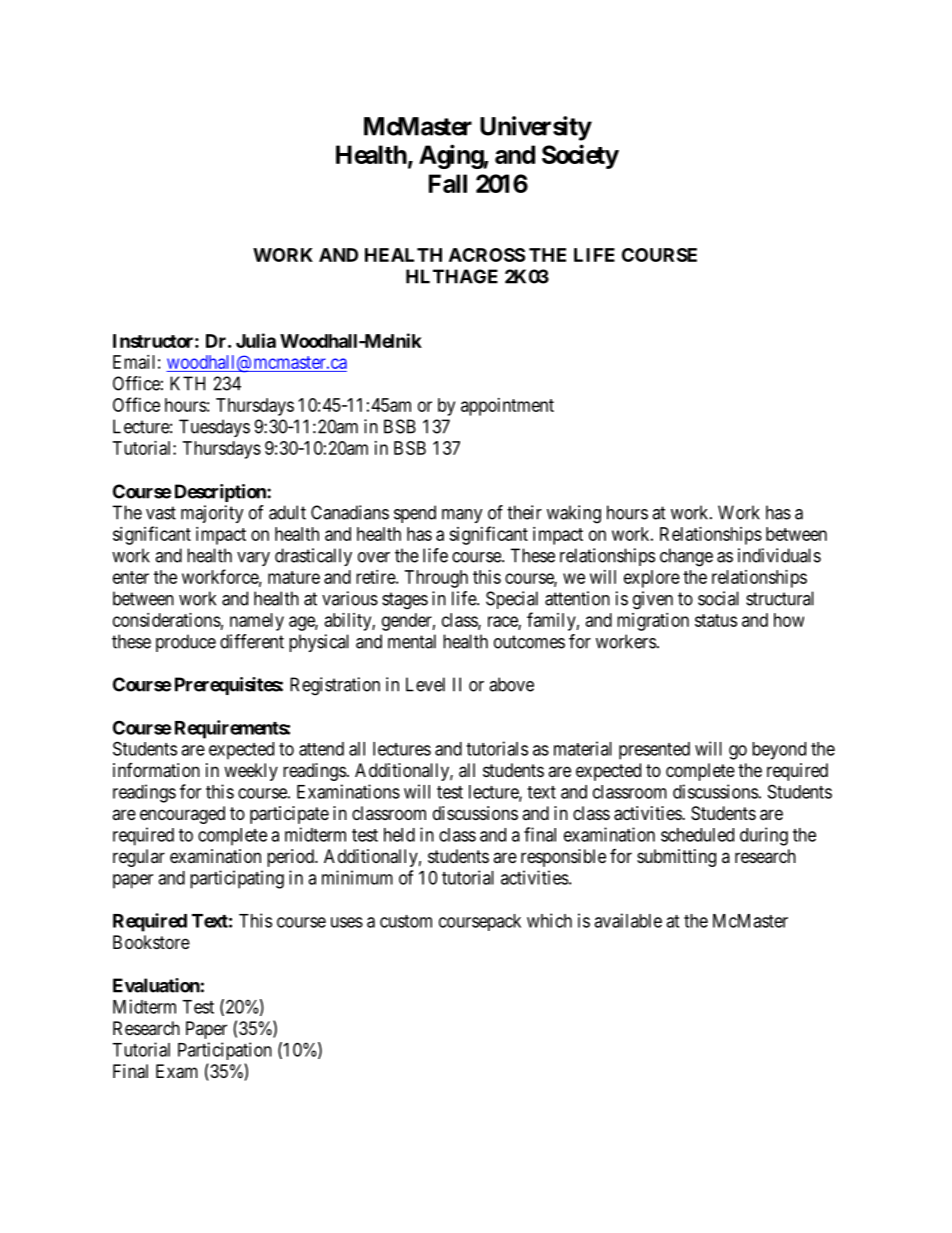 The image size is (952, 1233). Describe the element at coordinates (628, 920) in the page. I see `available` at that location.
